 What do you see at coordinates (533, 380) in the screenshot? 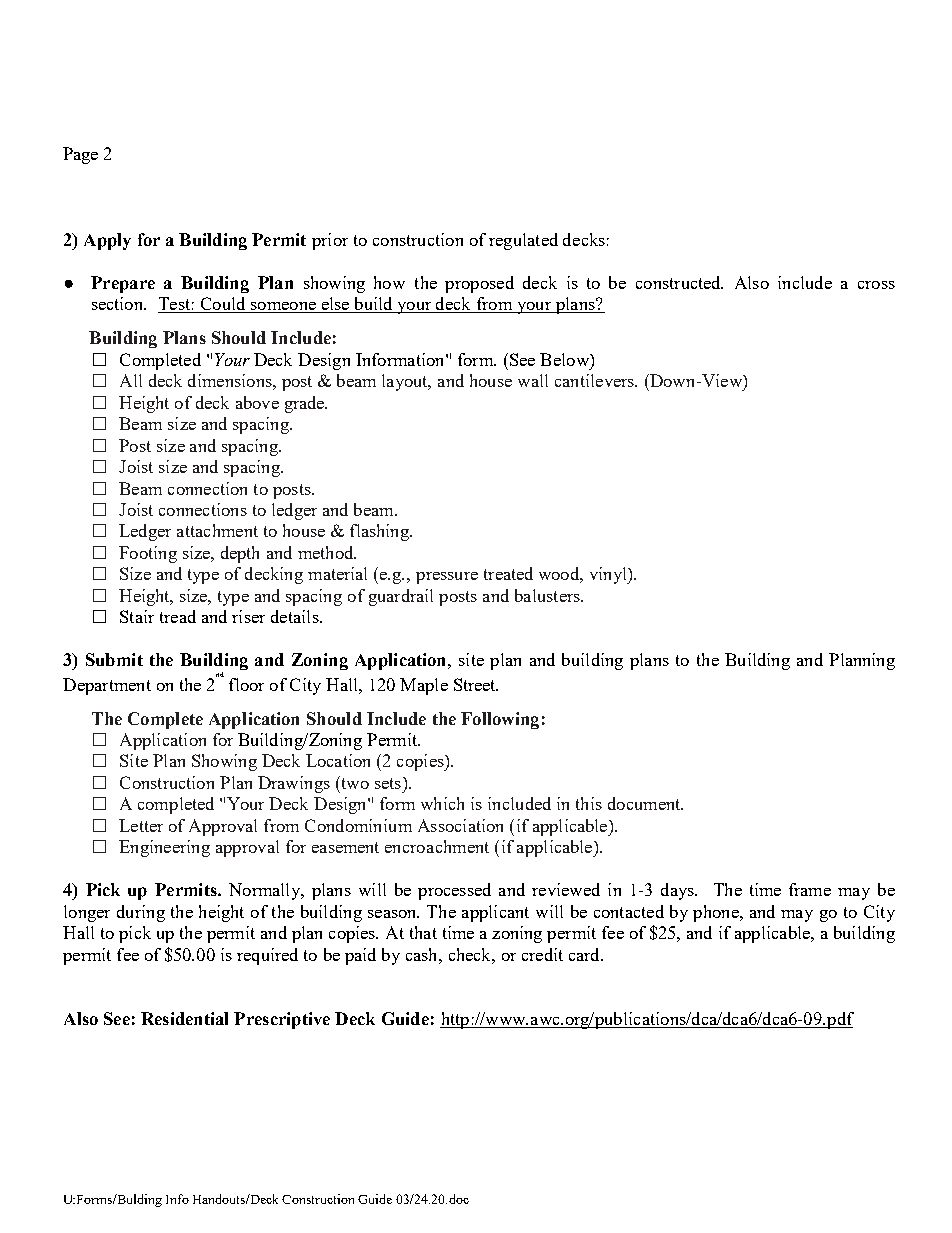
I see `wall` at bounding box center [533, 380].
